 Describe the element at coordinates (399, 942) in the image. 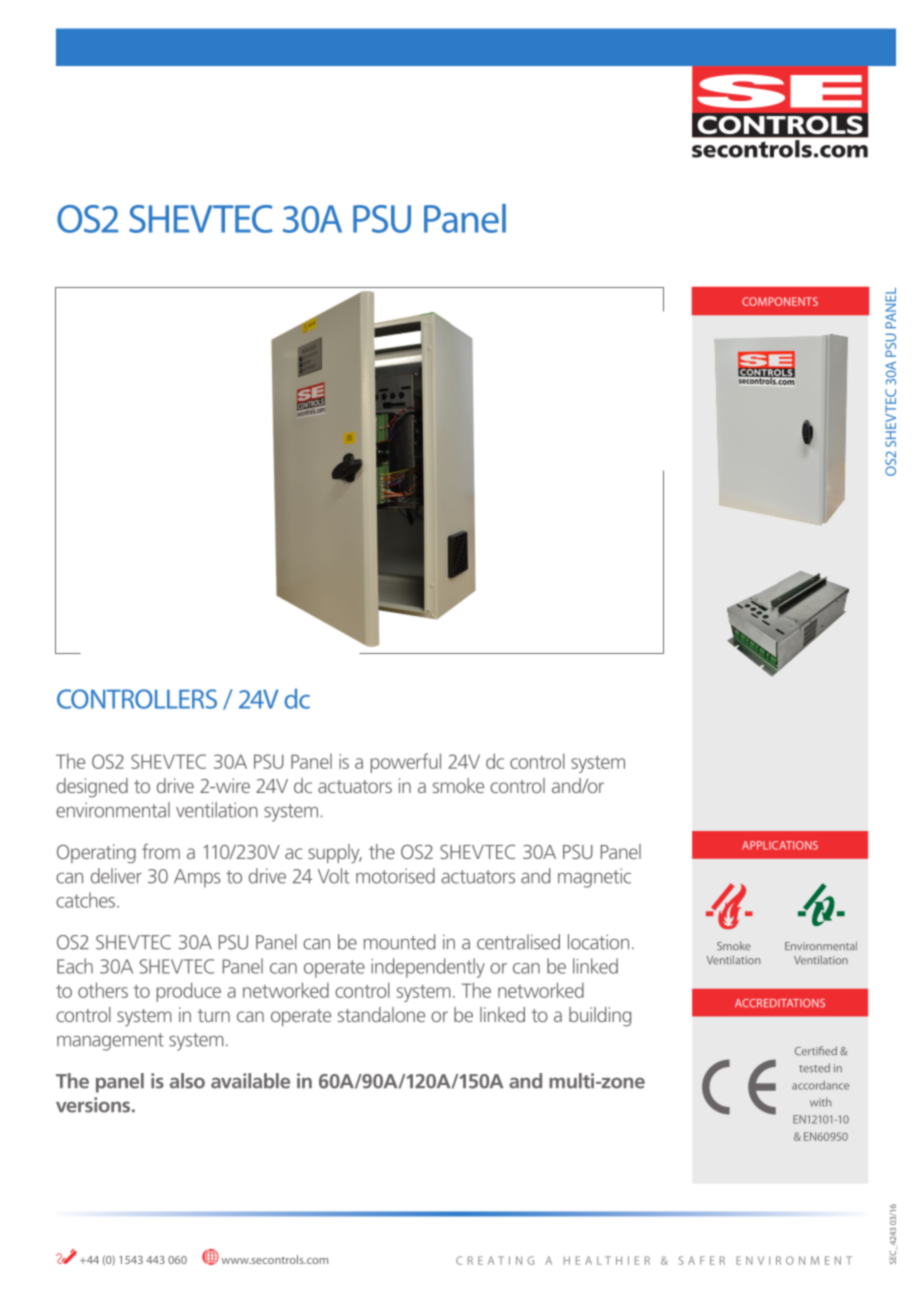

I see `mounted` at that location.
